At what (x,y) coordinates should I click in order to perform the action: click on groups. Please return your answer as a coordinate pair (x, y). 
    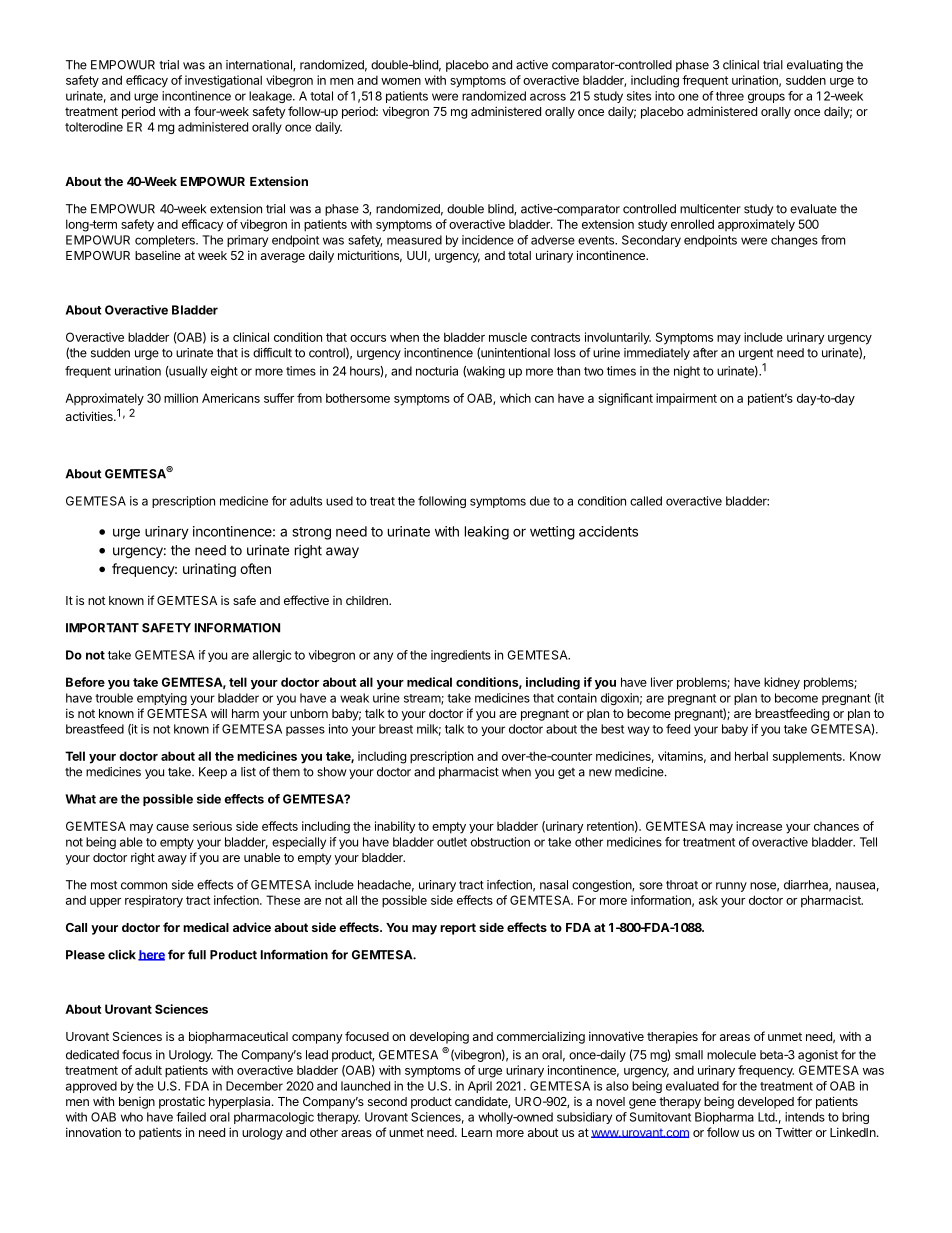
    Looking at the image, I should click on (766, 98).
